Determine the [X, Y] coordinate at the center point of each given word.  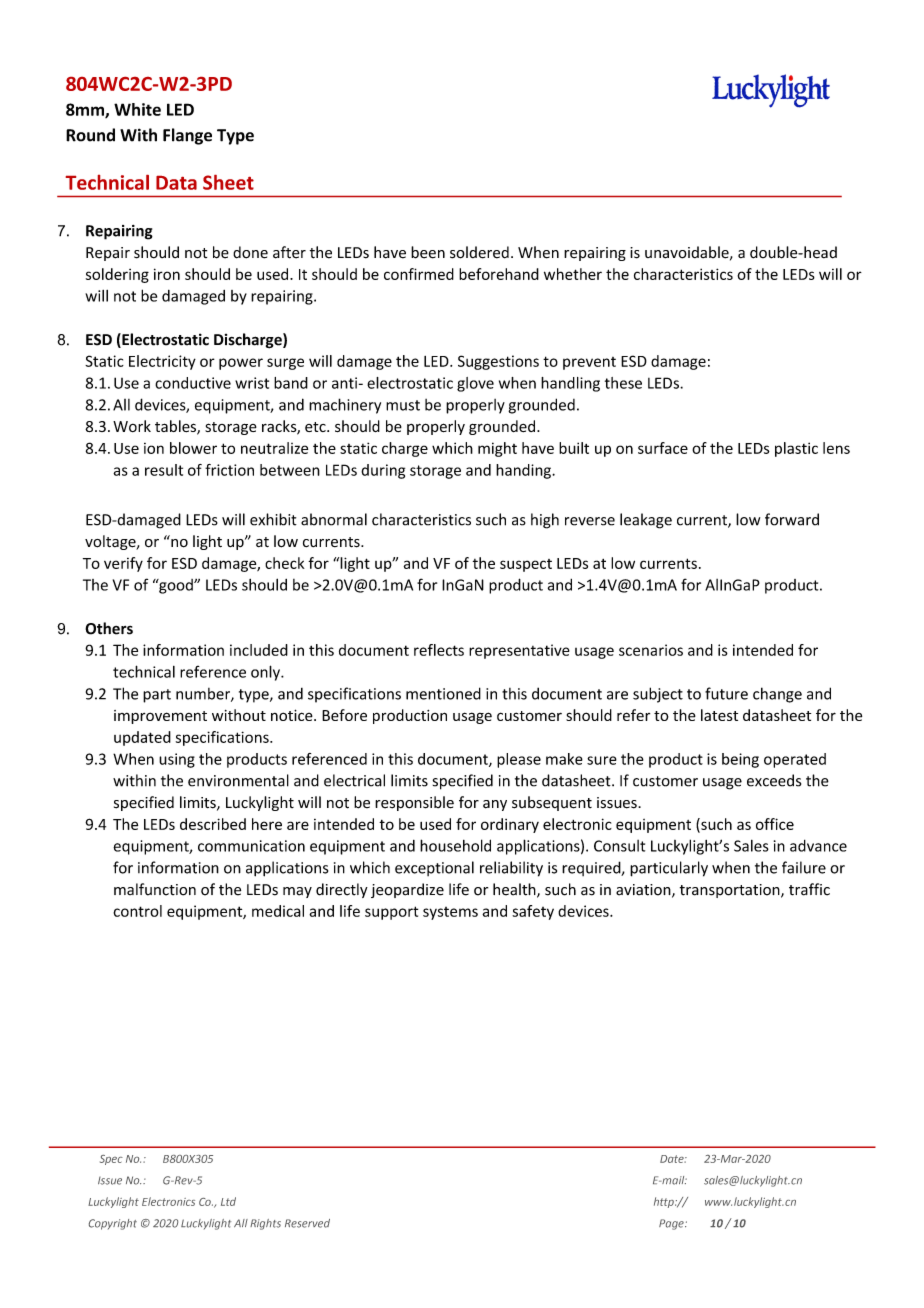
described [213, 824]
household [455, 845]
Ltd [228, 1201]
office [775, 824]
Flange [187, 136]
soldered [479, 252]
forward [792, 519]
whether [573, 274]
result [164, 470]
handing [524, 471]
